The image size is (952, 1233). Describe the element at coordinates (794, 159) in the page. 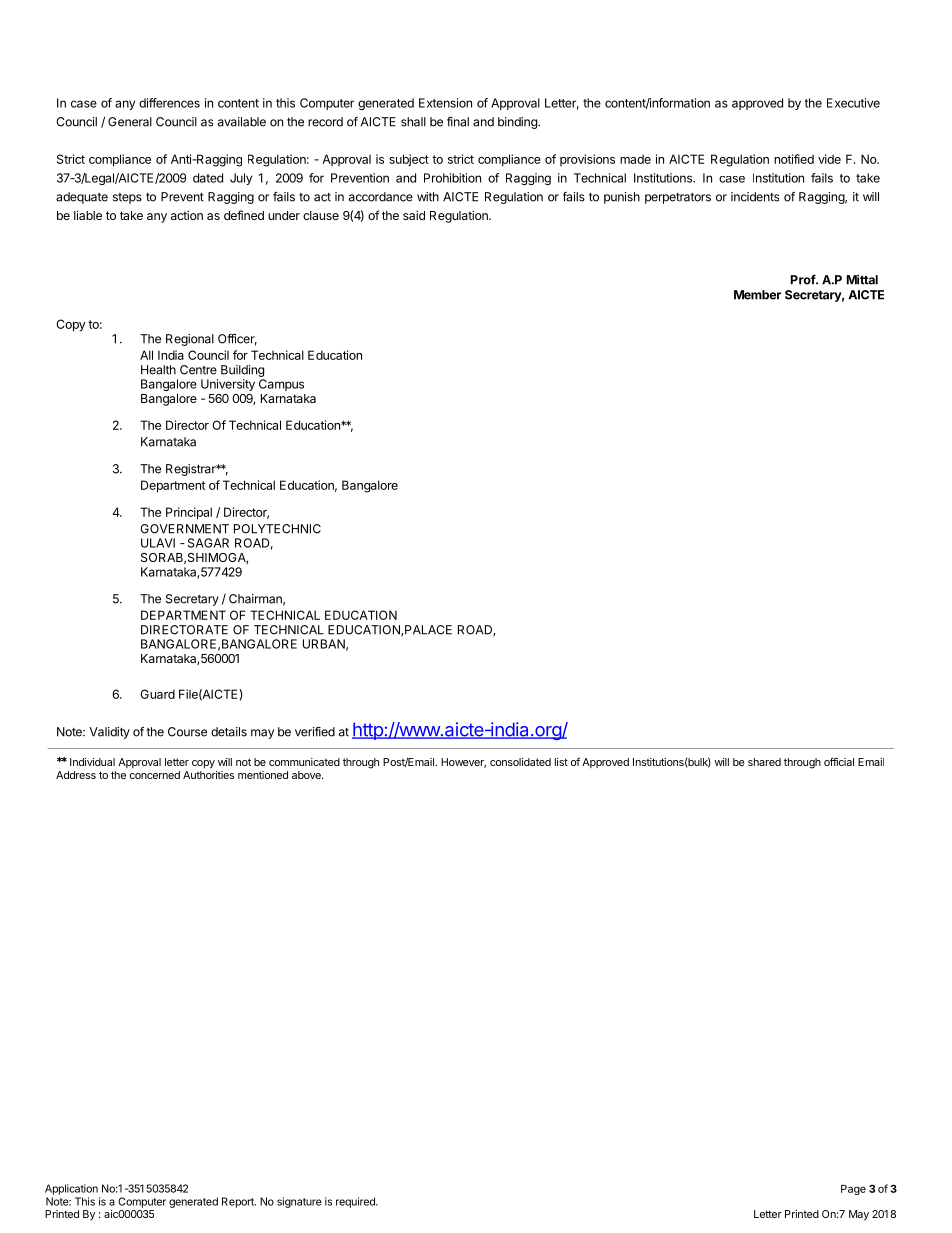

I see `notified` at that location.
